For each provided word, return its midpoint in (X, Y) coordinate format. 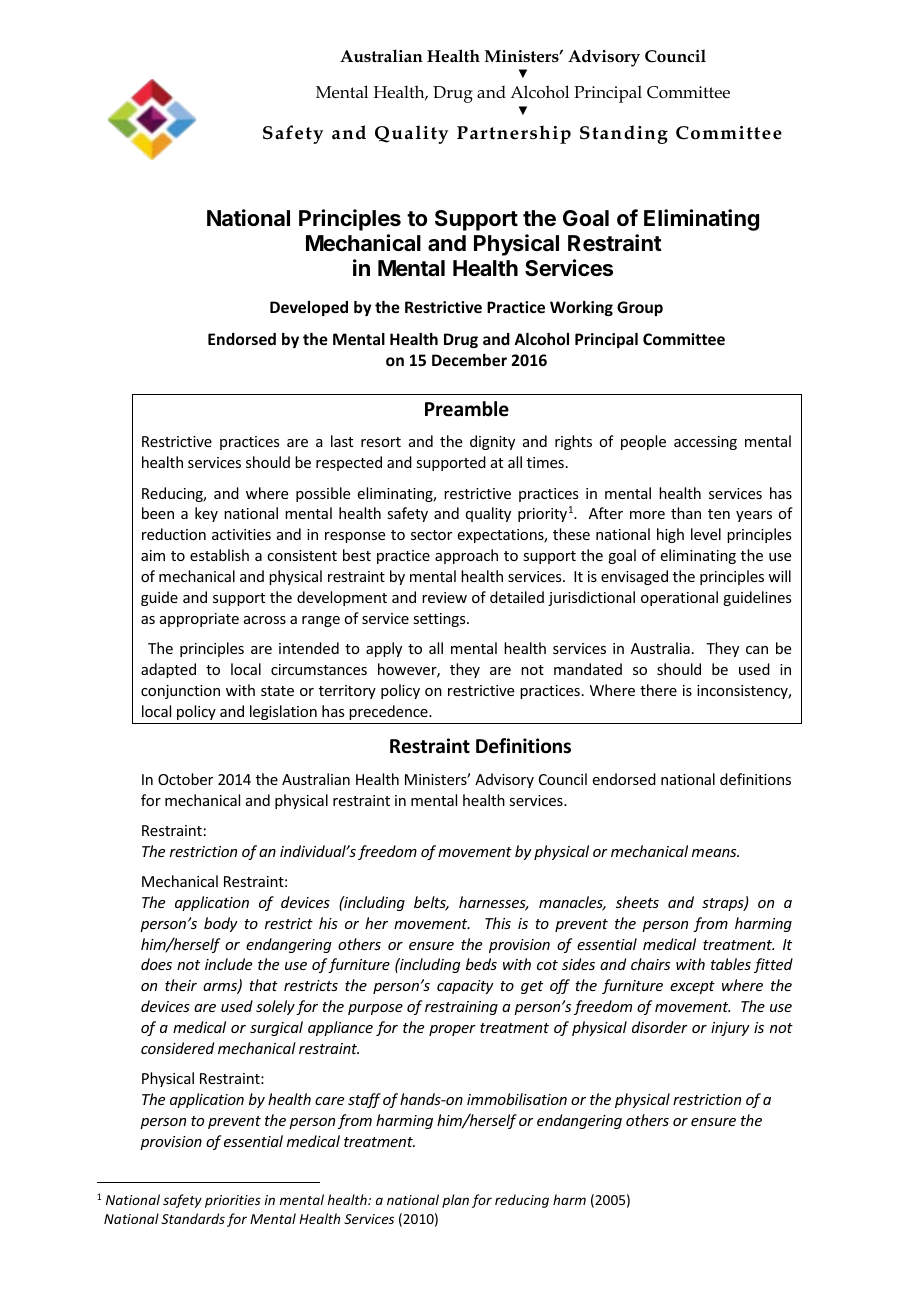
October (185, 779)
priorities (233, 1201)
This (498, 923)
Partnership (514, 134)
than (686, 513)
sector (431, 535)
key (206, 514)
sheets (637, 902)
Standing (624, 134)
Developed (309, 308)
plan (455, 1201)
